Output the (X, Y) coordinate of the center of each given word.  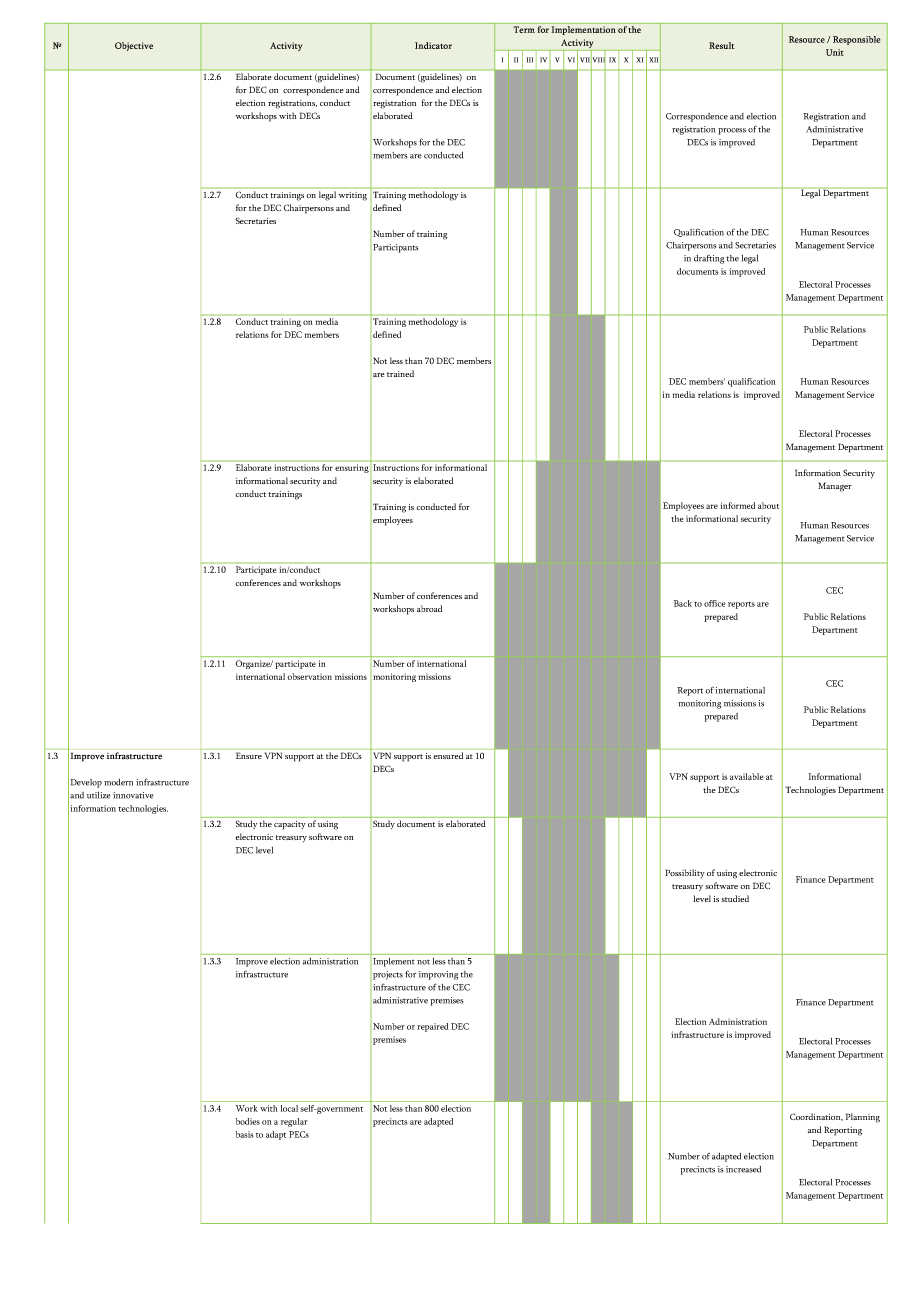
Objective (134, 46)
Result (722, 45)
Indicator (433, 45)
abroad (429, 608)
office (714, 603)
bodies (248, 1121)
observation (309, 676)
